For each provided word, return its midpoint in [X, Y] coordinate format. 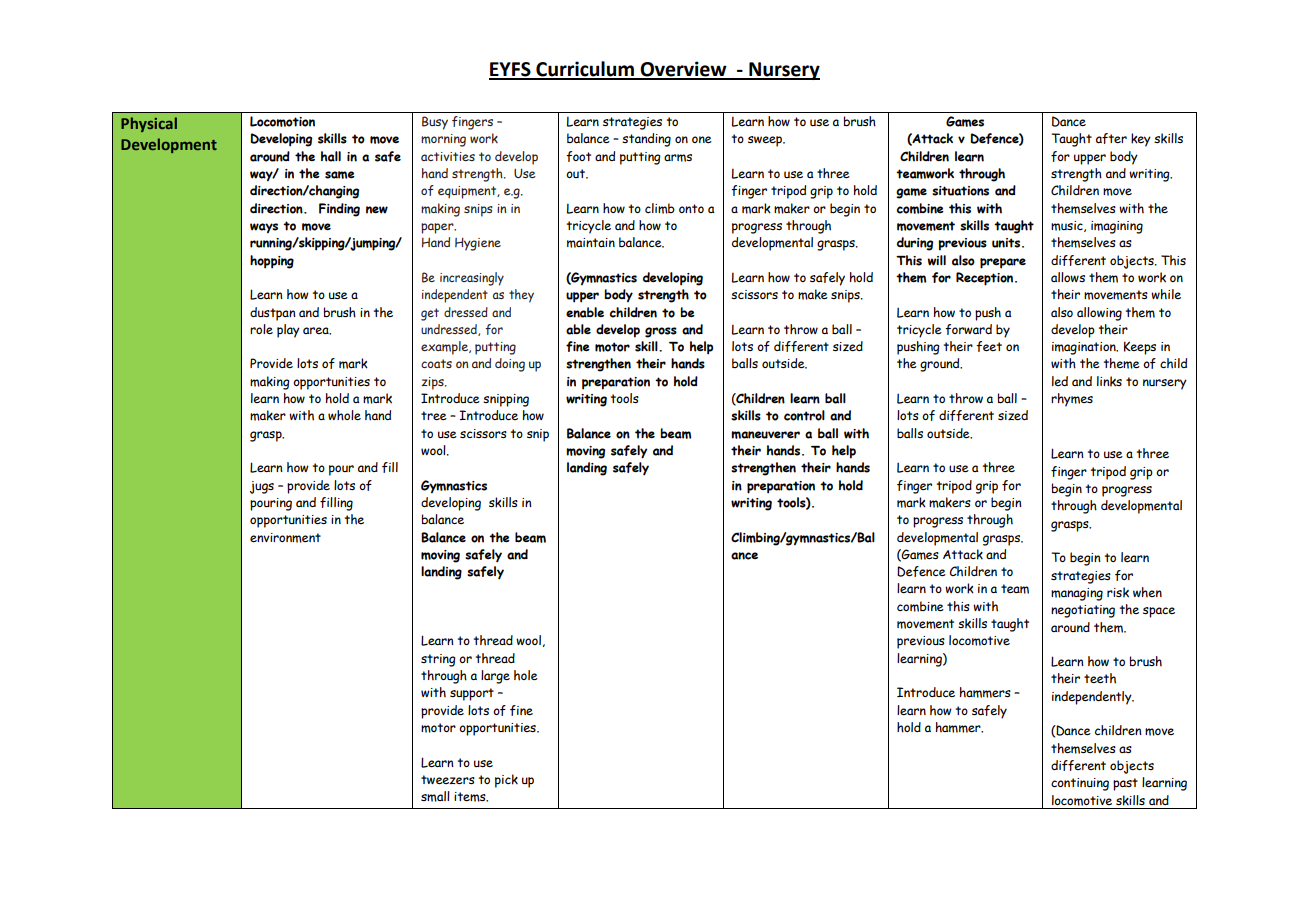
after [1111, 138]
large [495, 677]
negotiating [1083, 611]
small [435, 796]
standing [646, 140]
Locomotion [282, 121]
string [438, 660]
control [804, 415]
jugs [262, 487]
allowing [1099, 314]
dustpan [273, 314]
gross [661, 332]
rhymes [1072, 400]
